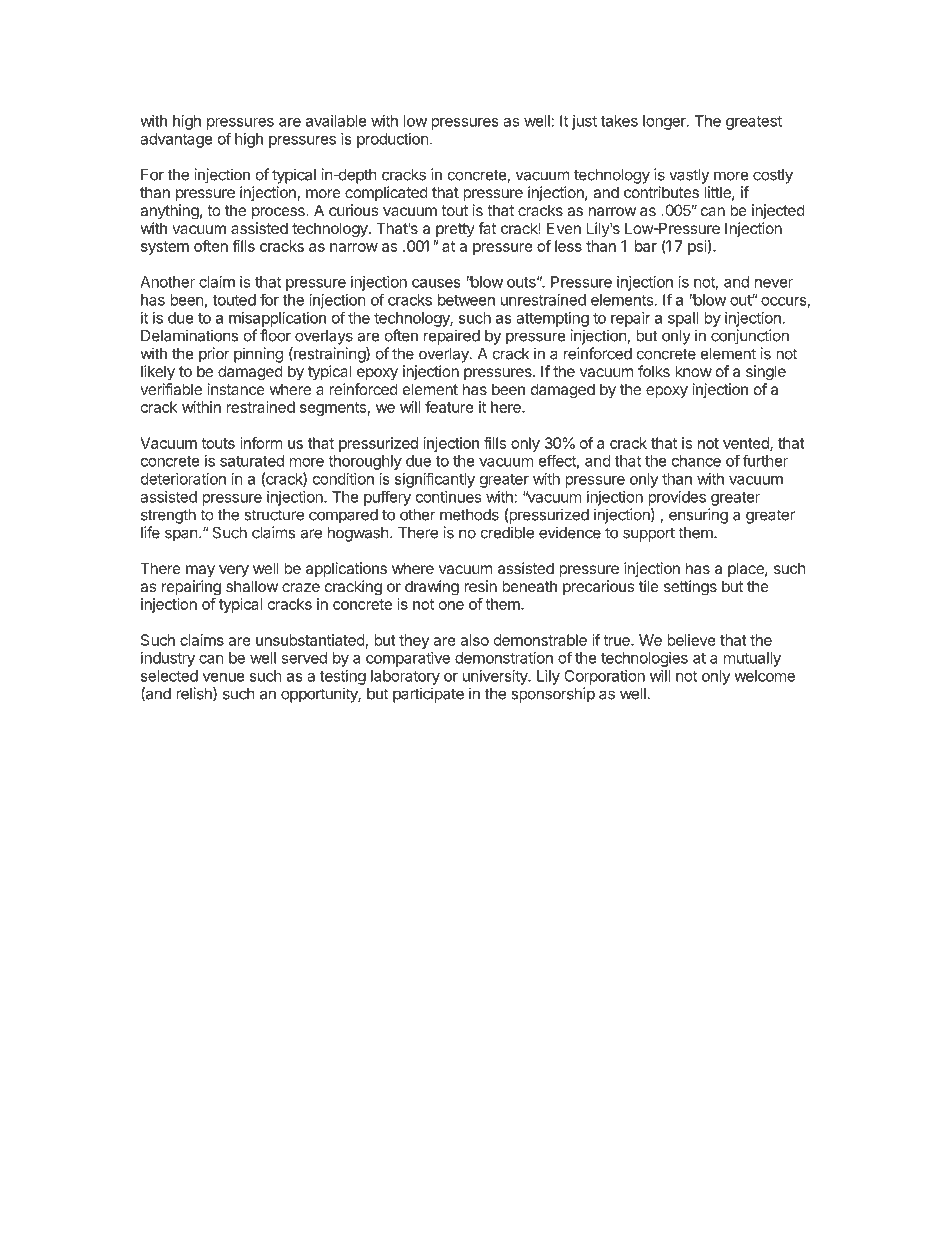 Image resolution: width=952 pixels, height=1233 pixels. Describe the element at coordinates (393, 140) in the page. I see `production` at that location.
